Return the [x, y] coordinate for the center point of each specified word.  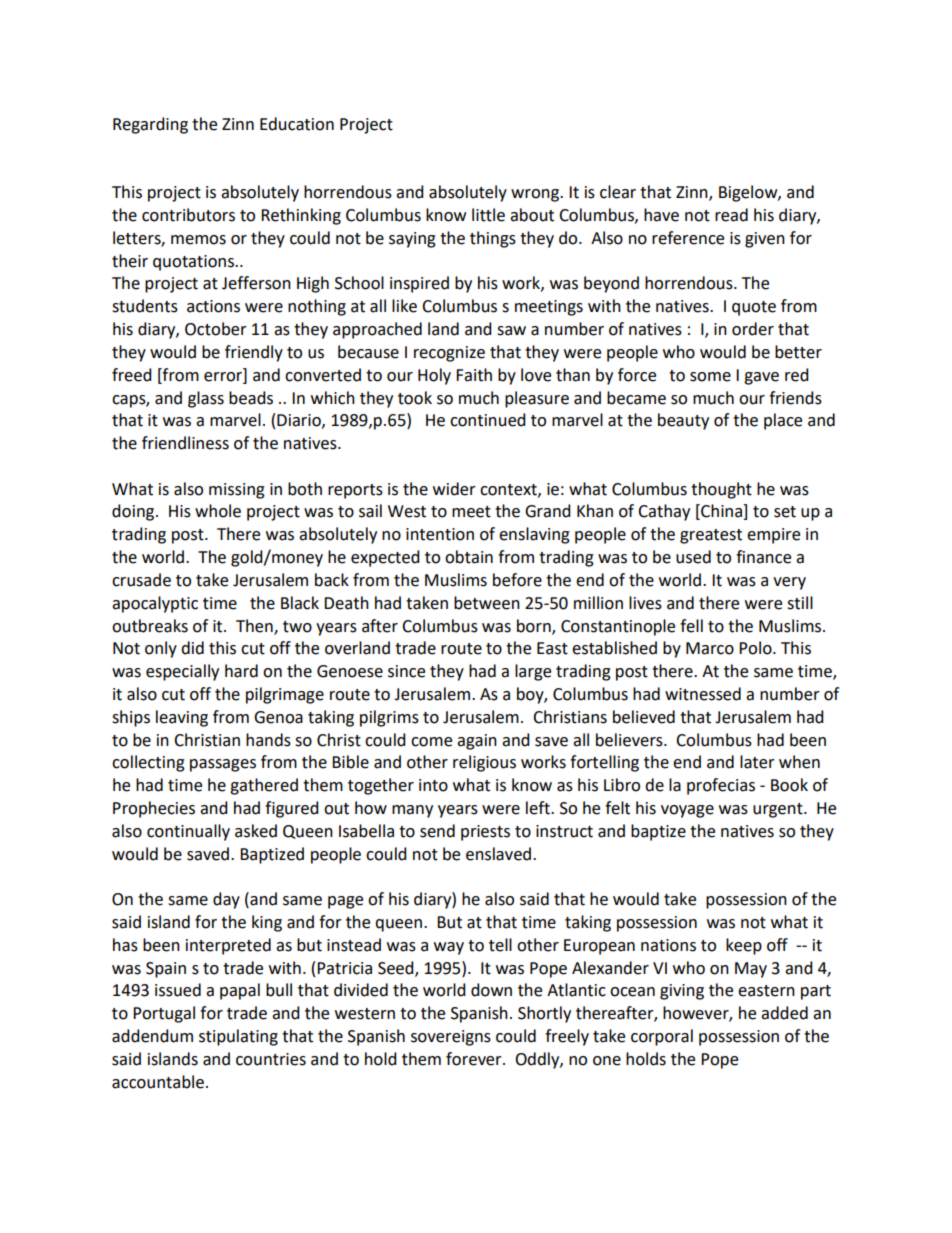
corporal [662, 1037]
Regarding [150, 125]
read [731, 215]
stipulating [238, 1037]
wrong [536, 195]
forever [475, 1059]
